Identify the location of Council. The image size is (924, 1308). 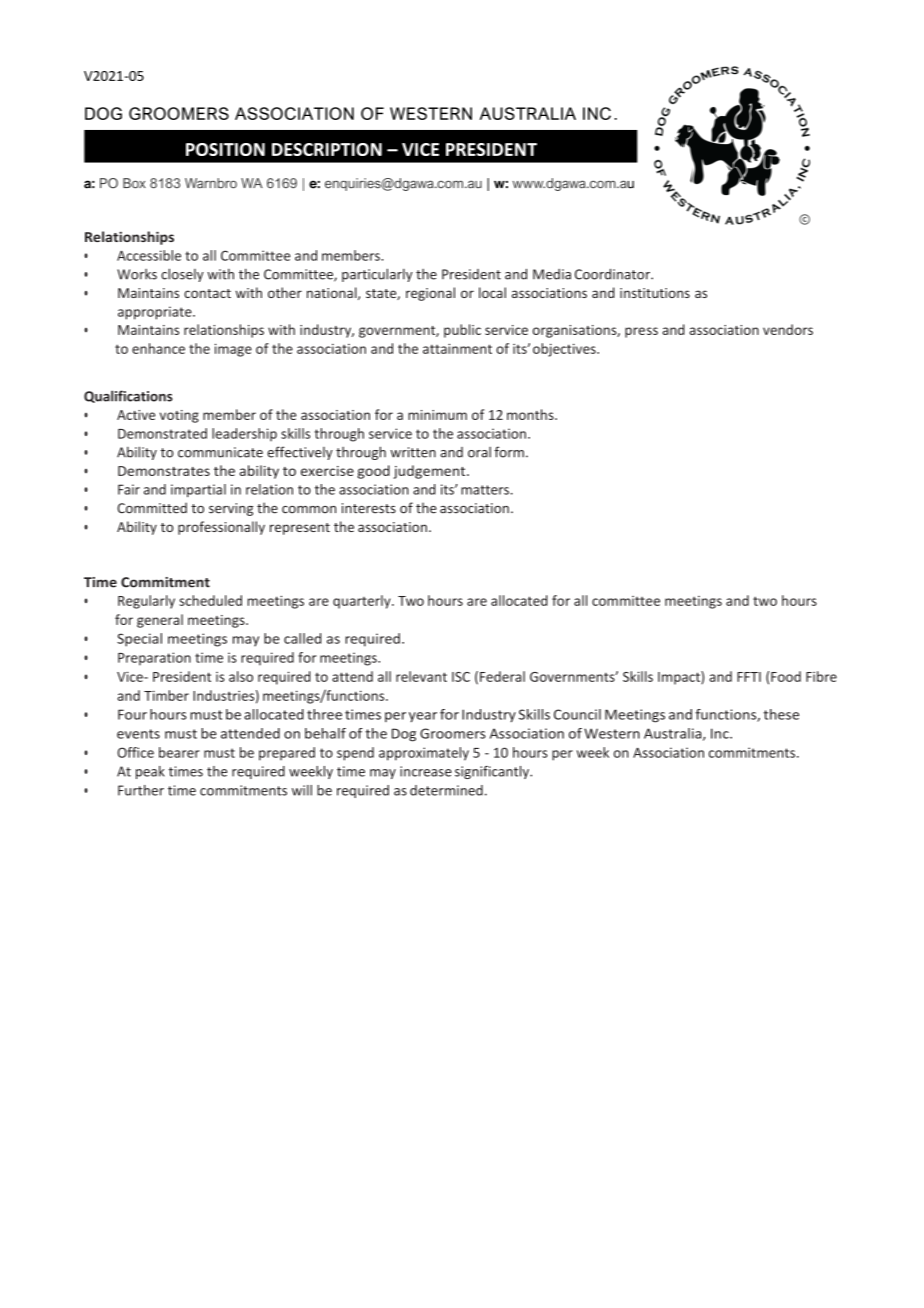
(577, 714).
